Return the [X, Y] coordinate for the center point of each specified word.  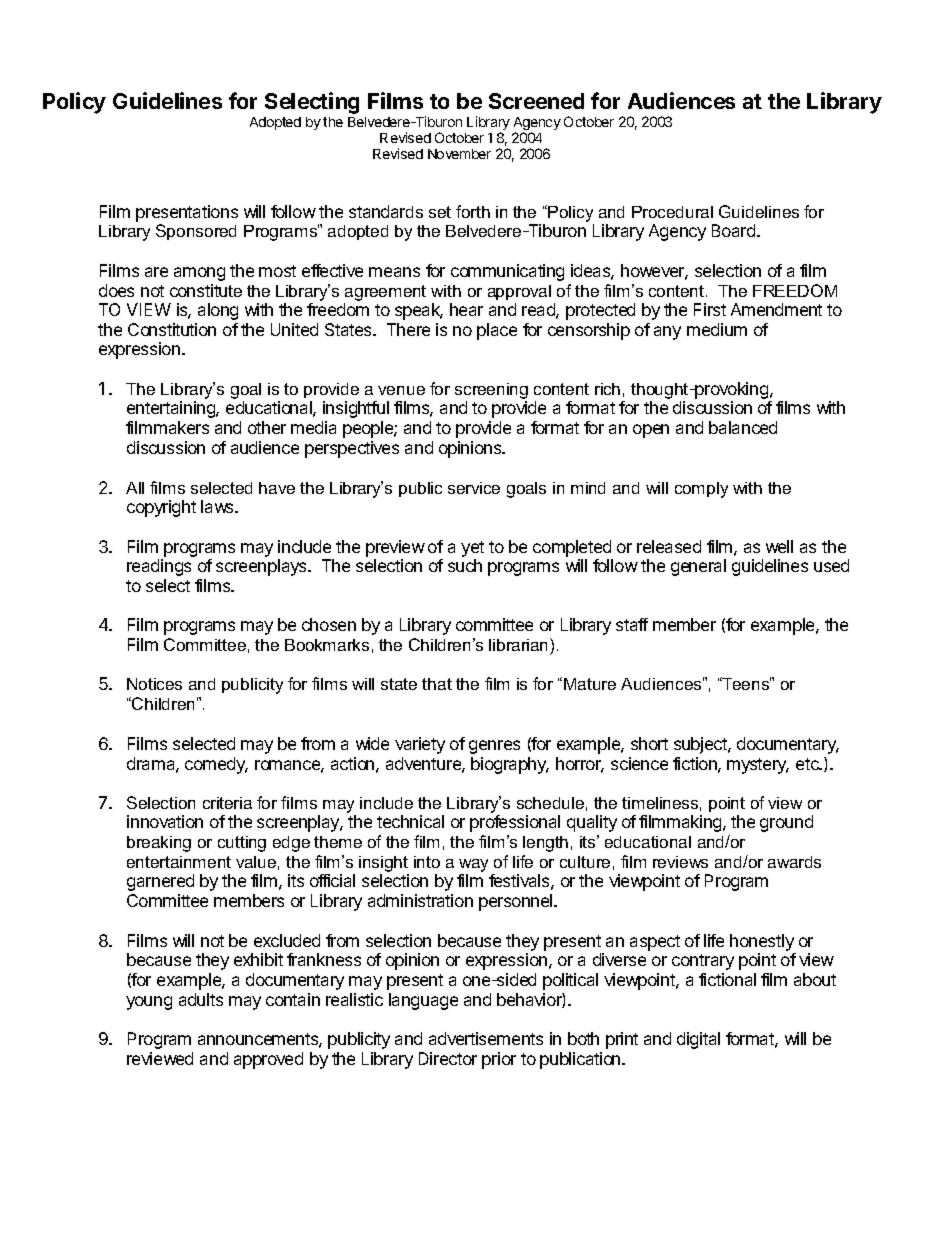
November [459, 154]
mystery [758, 766]
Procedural [672, 212]
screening [491, 392]
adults [201, 999]
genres [494, 747]
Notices [154, 684]
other [267, 427]
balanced [743, 427]
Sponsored [196, 232]
